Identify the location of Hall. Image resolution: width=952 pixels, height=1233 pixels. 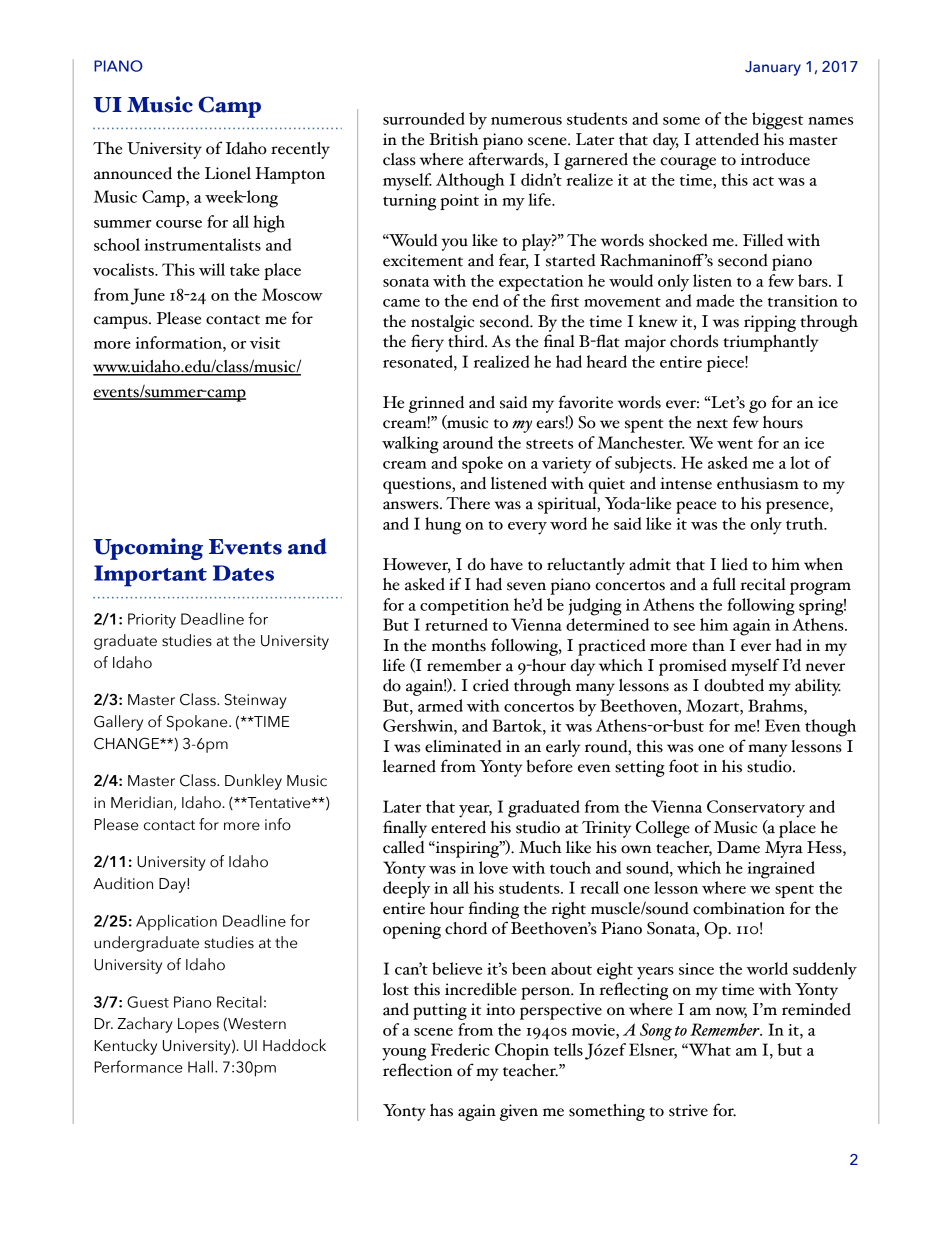
(200, 1066).
